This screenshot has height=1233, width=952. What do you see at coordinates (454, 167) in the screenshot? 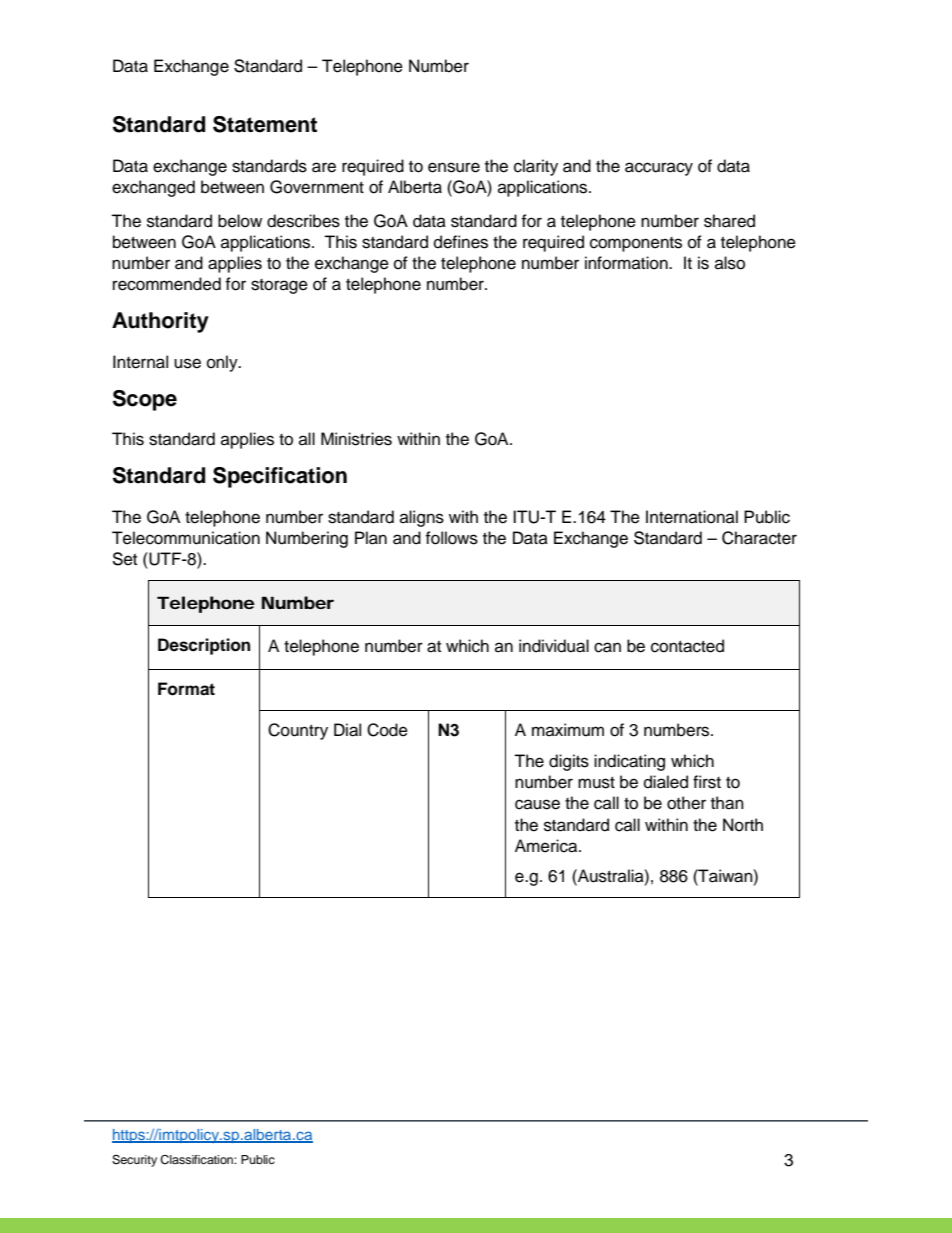
I see `ensure` at bounding box center [454, 167].
